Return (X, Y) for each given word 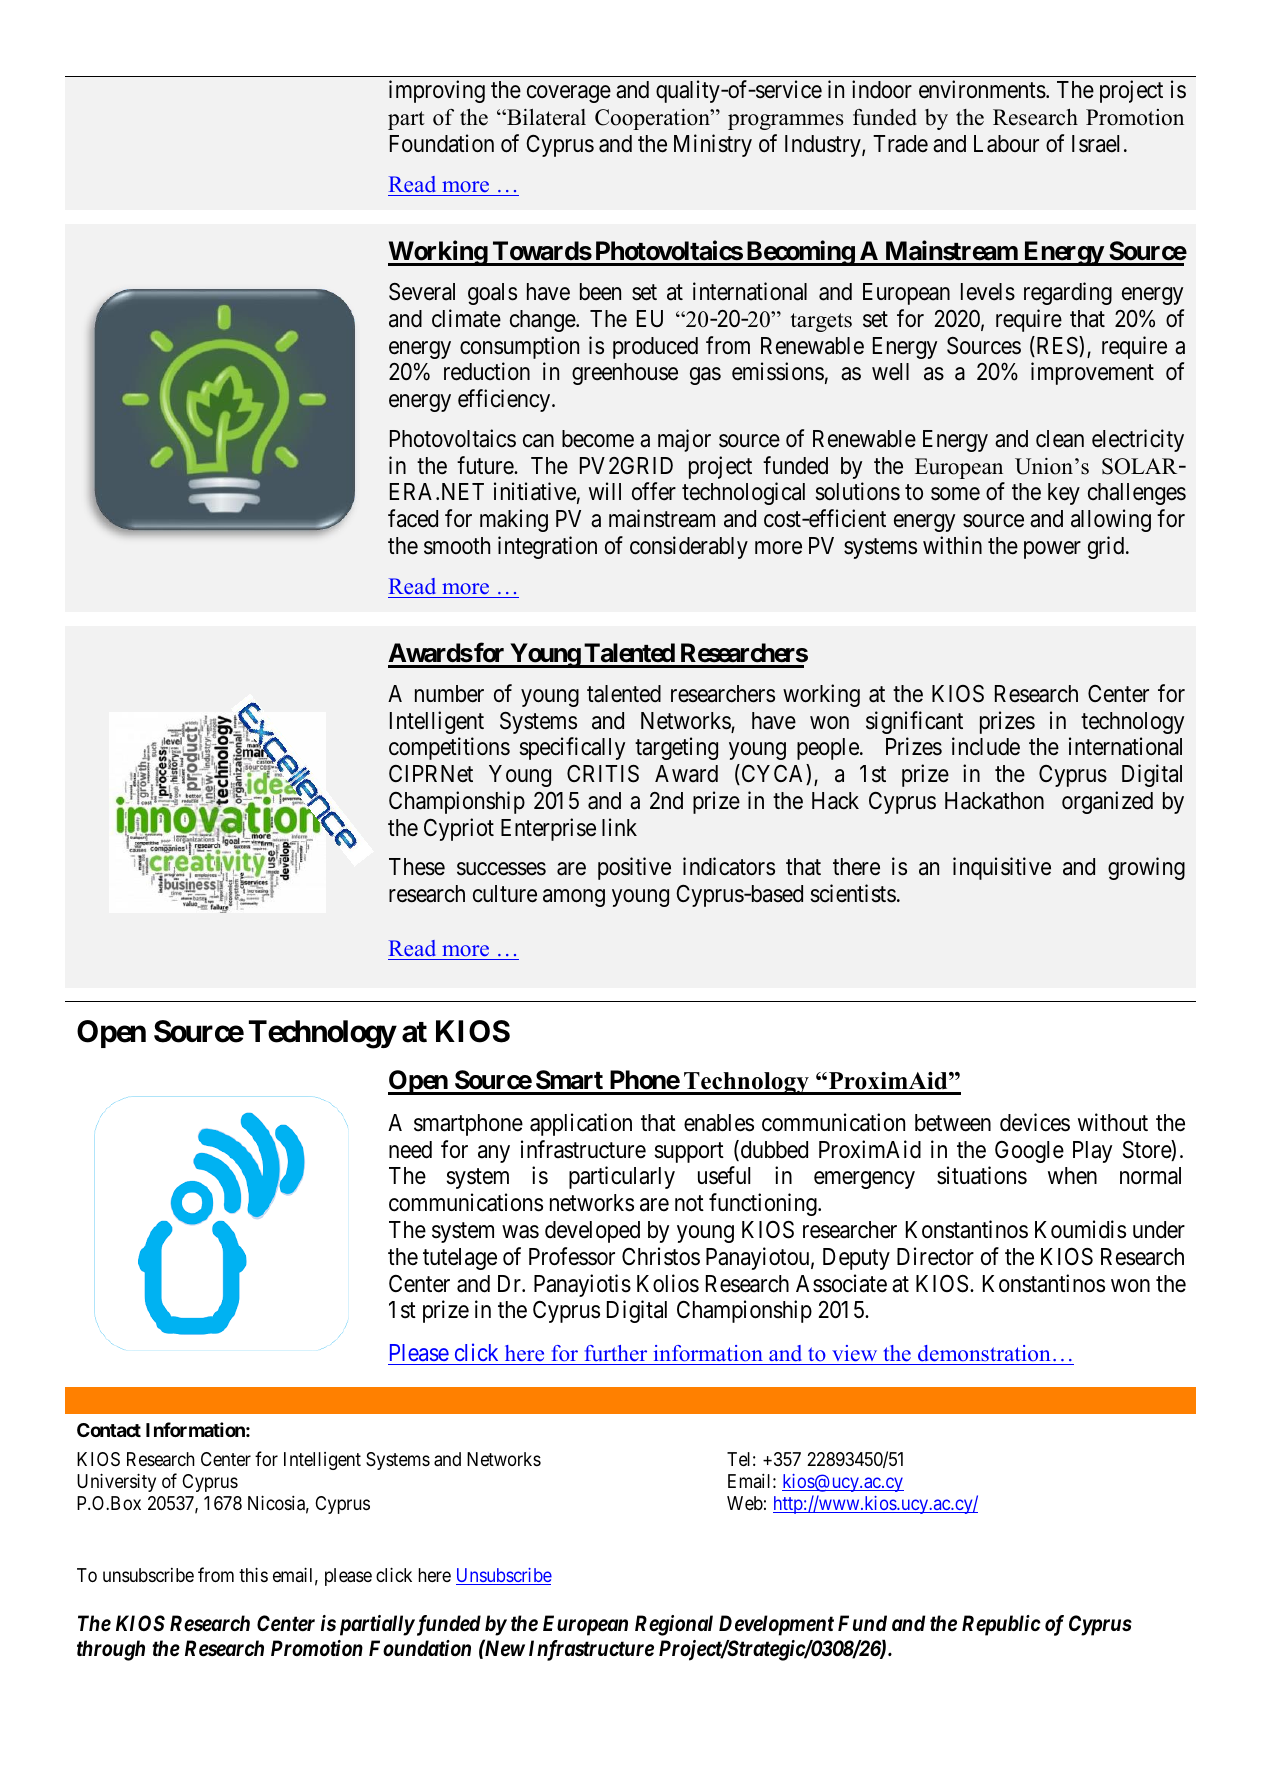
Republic (1001, 1625)
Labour (1006, 144)
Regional (674, 1625)
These (417, 867)
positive (634, 868)
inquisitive (1002, 868)
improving (437, 91)
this (253, 1574)
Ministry (713, 145)
